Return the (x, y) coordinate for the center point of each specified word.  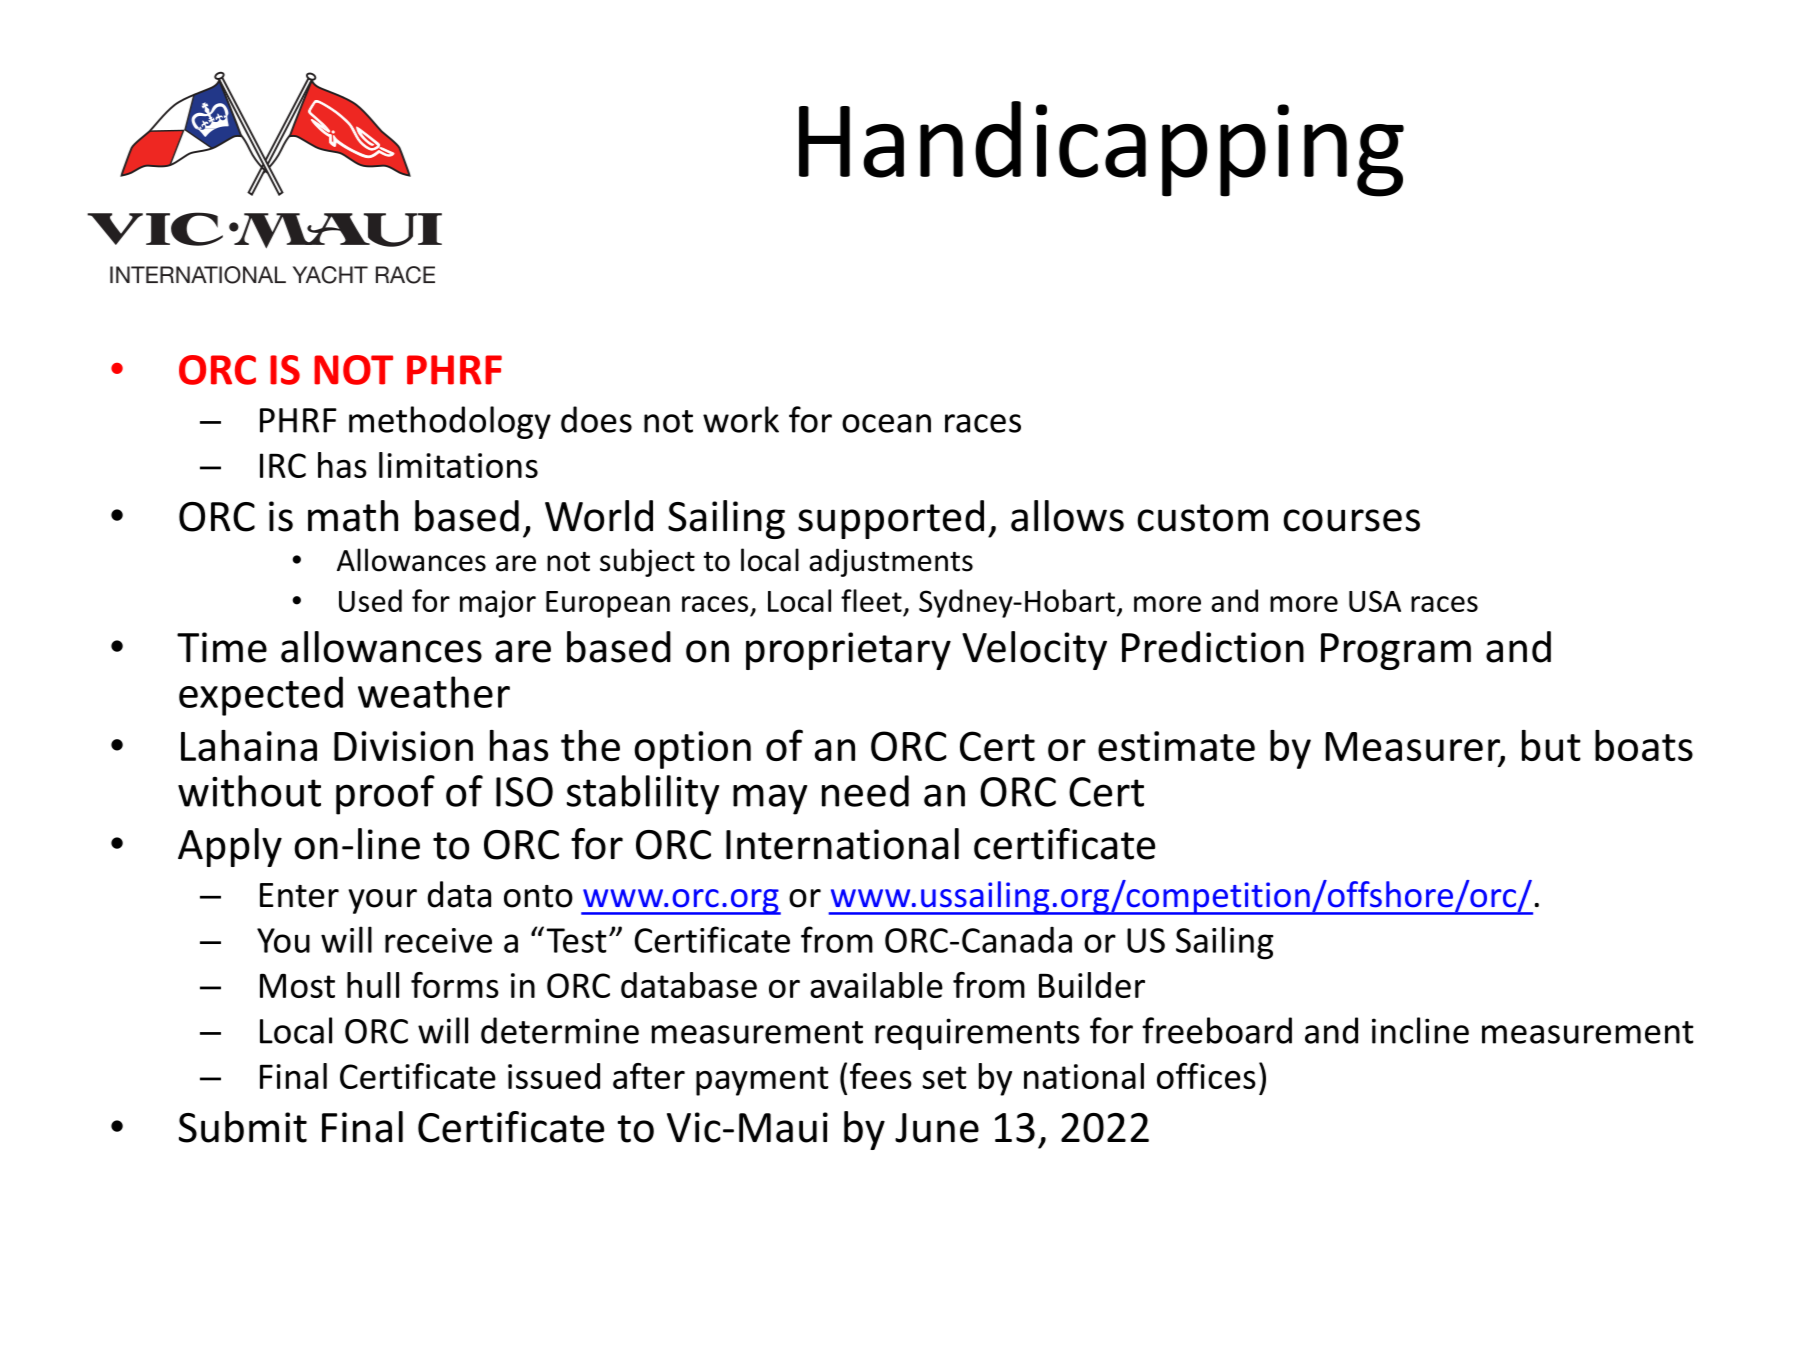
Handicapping (1101, 149)
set (944, 1077)
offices (1206, 1076)
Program (1396, 651)
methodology (450, 422)
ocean (886, 423)
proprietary (848, 651)
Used (370, 600)
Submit (243, 1127)
